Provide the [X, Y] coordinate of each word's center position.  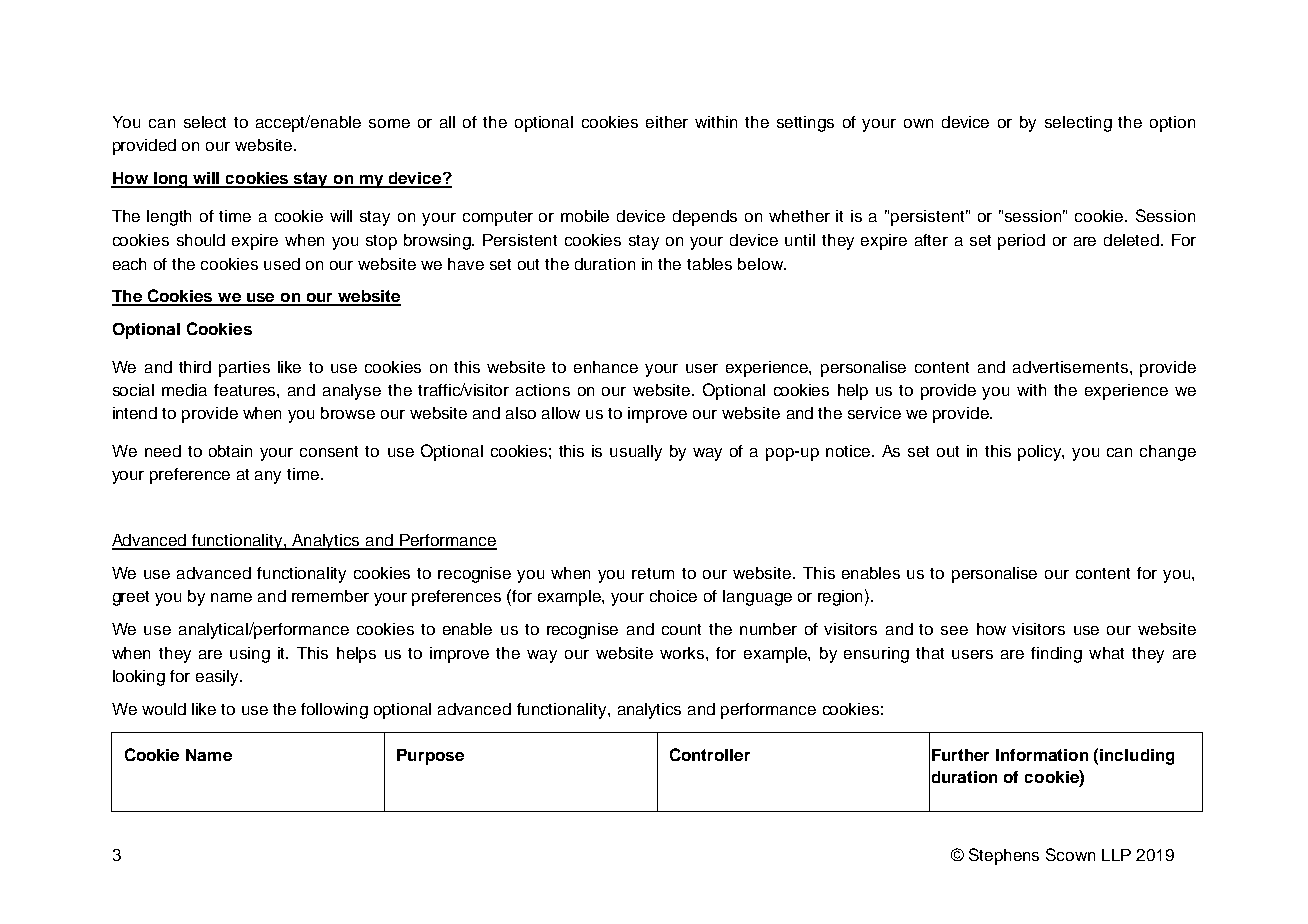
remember [330, 596]
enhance [606, 367]
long [170, 180]
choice [673, 596]
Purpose [430, 757]
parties [244, 369]
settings [805, 124]
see [954, 630]
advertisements [1072, 367]
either [667, 122]
